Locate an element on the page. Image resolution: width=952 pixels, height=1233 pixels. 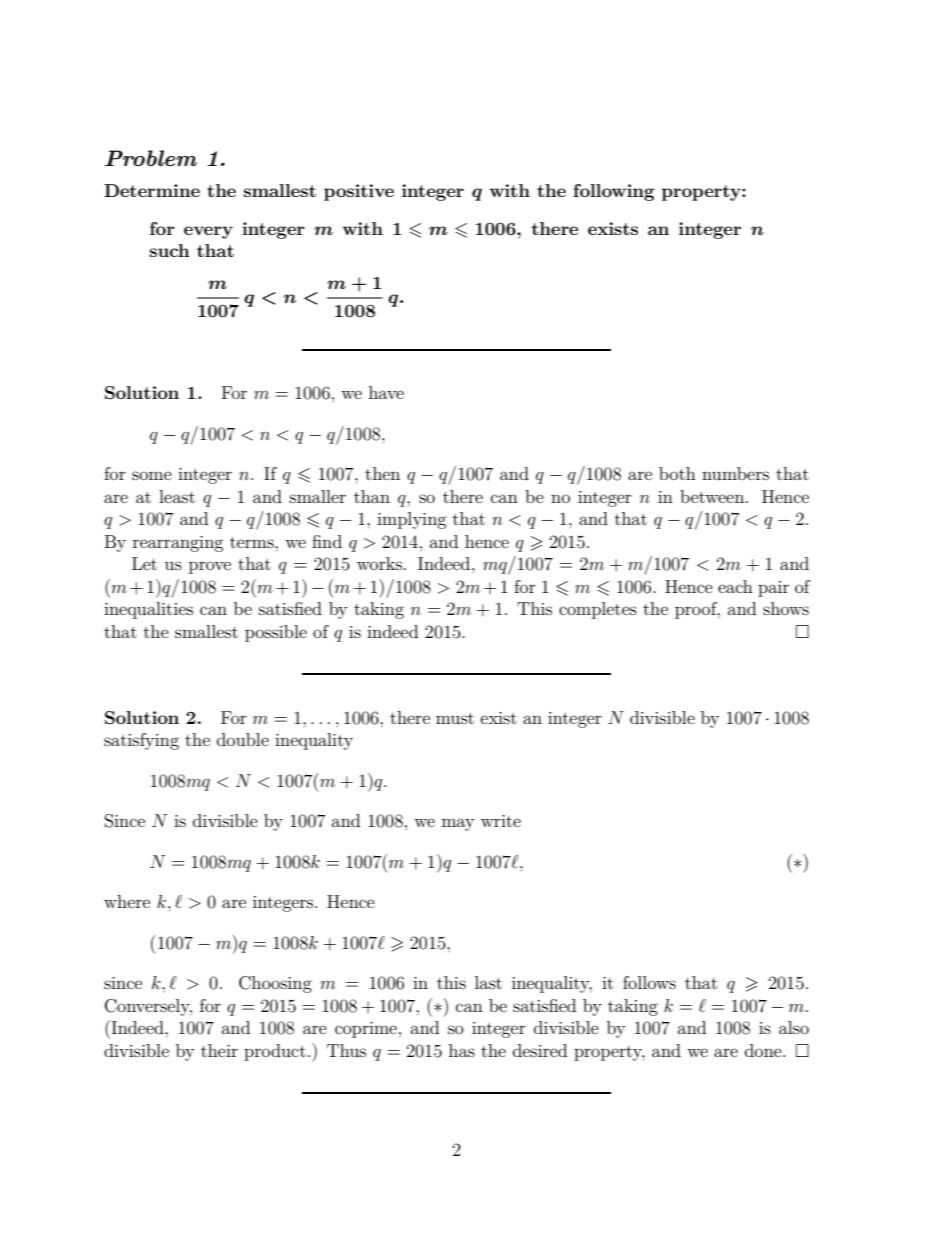
then is located at coordinates (382, 473).
